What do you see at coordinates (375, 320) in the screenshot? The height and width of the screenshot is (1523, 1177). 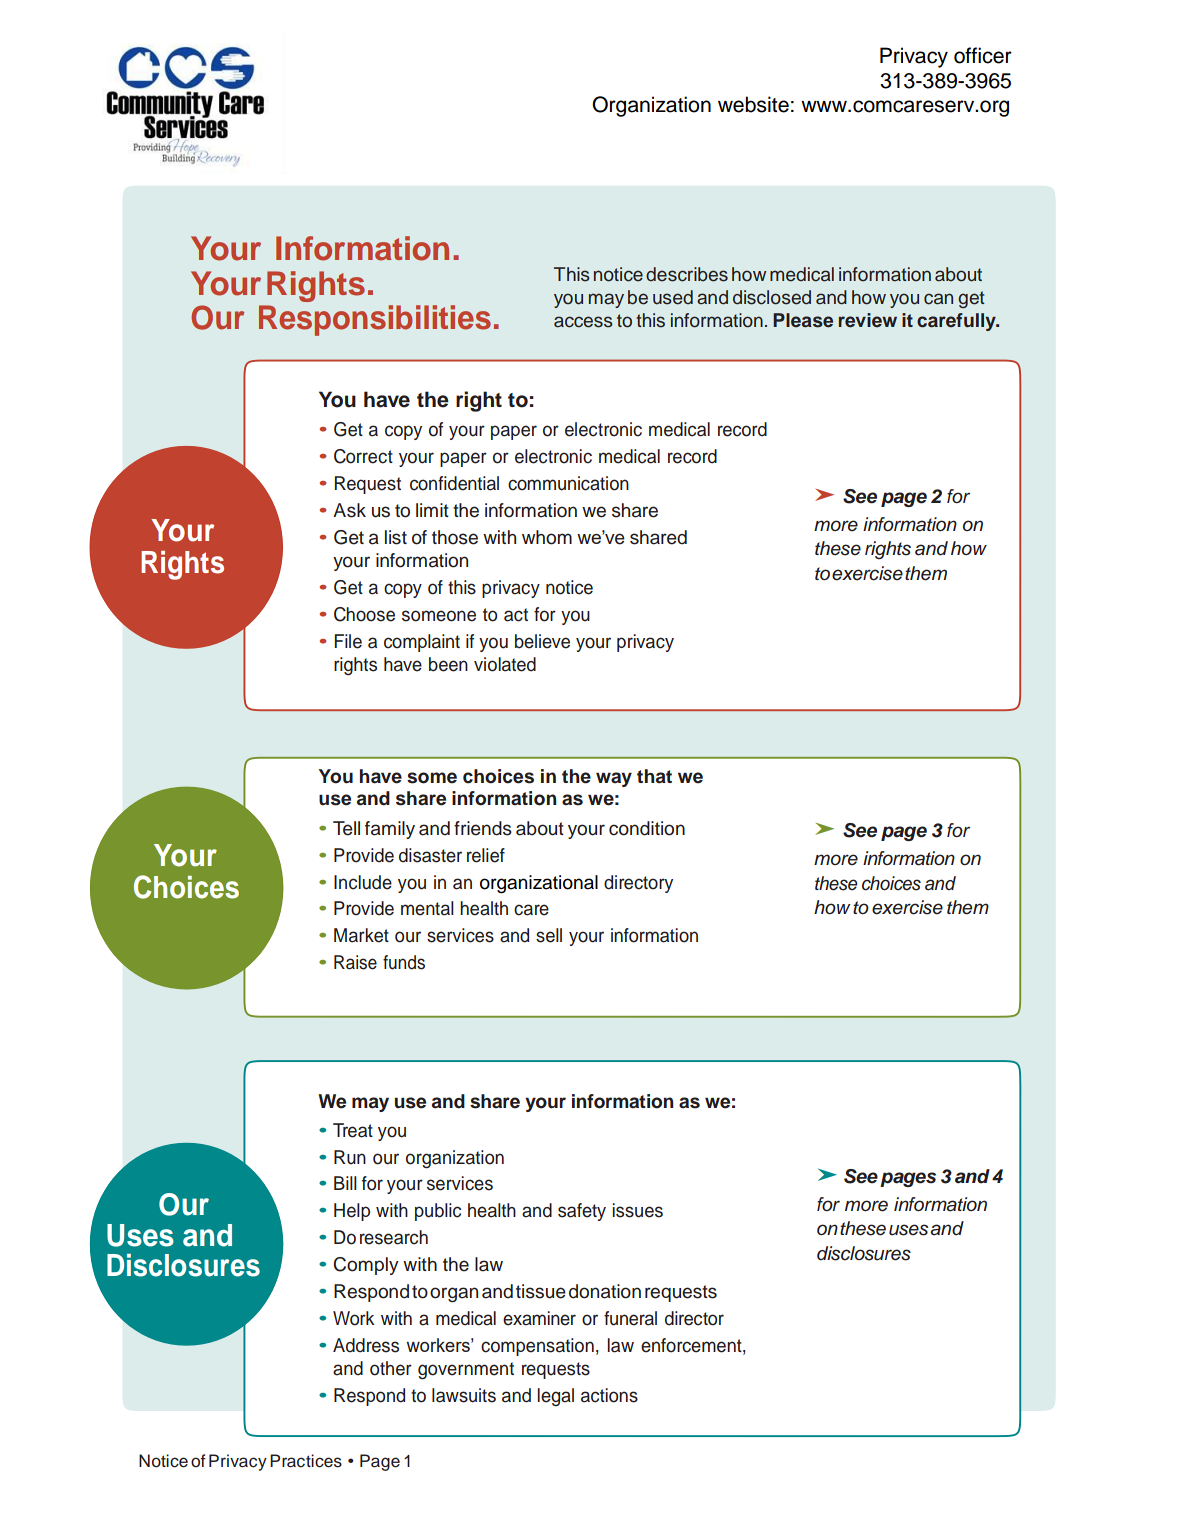 I see `Responsibilities` at bounding box center [375, 320].
